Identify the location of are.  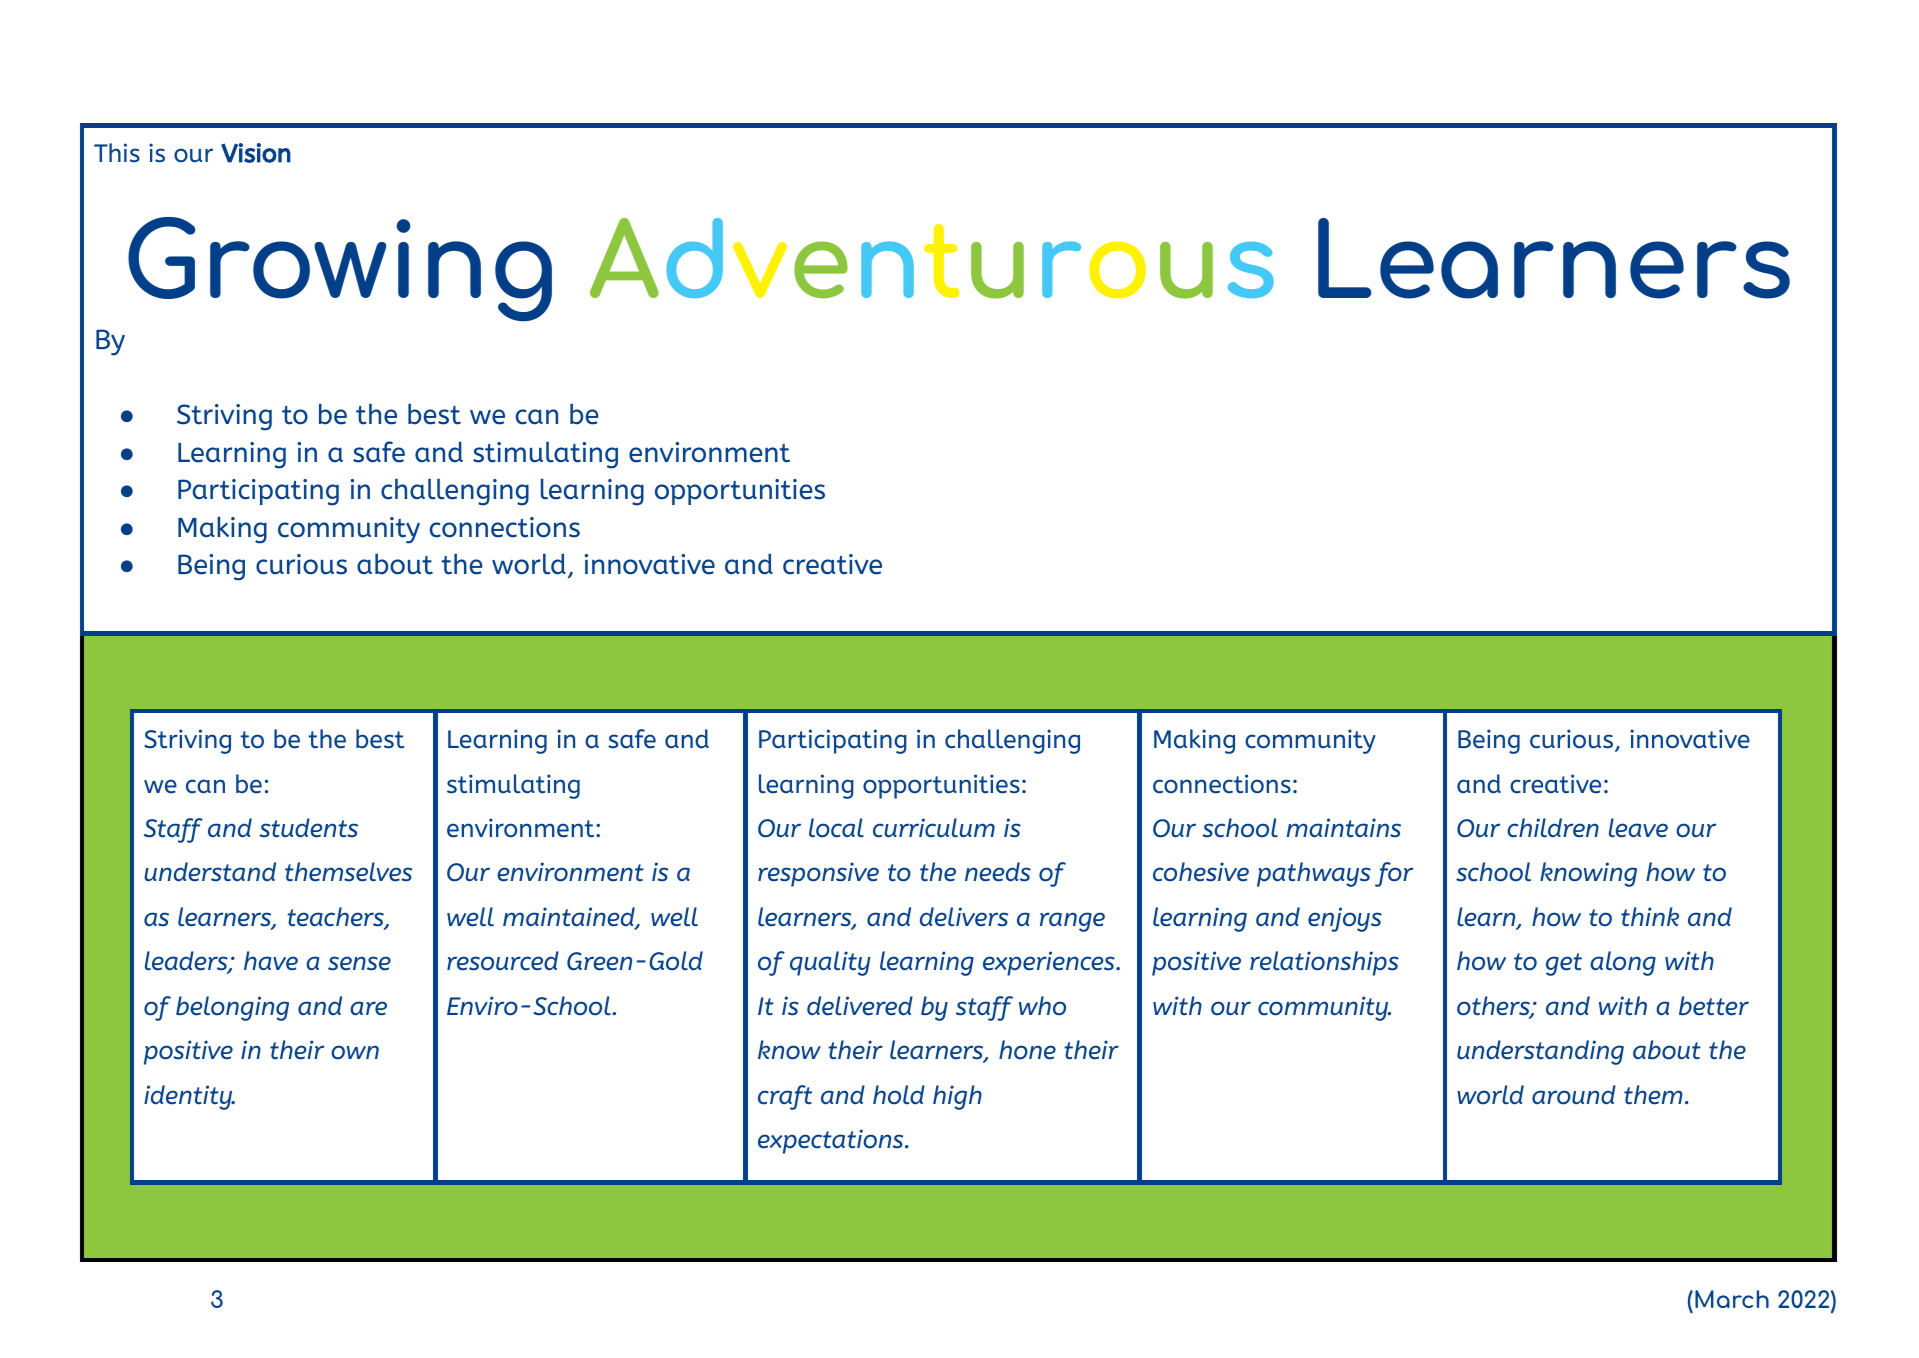
(368, 1008).
